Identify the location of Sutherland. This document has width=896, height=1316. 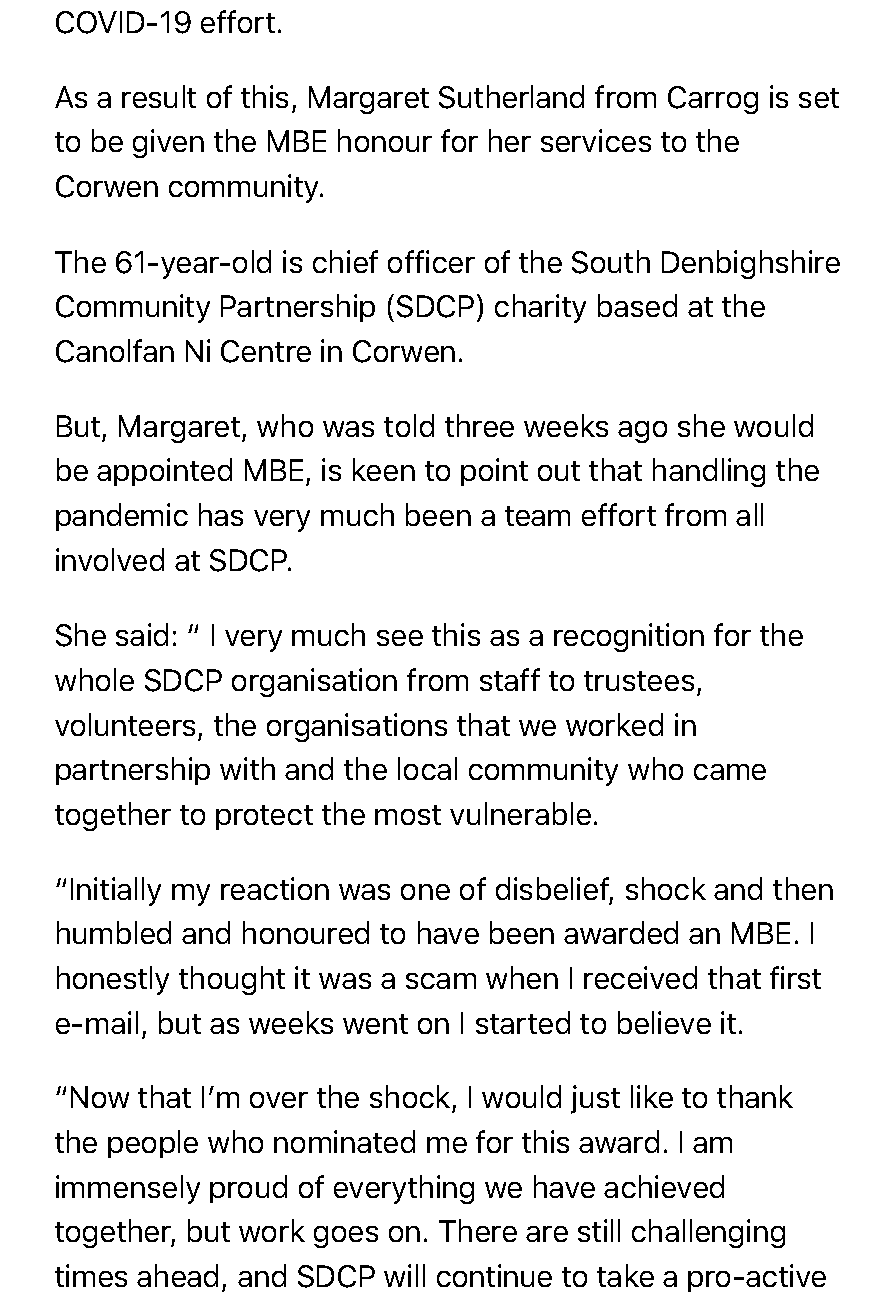
(511, 97).
